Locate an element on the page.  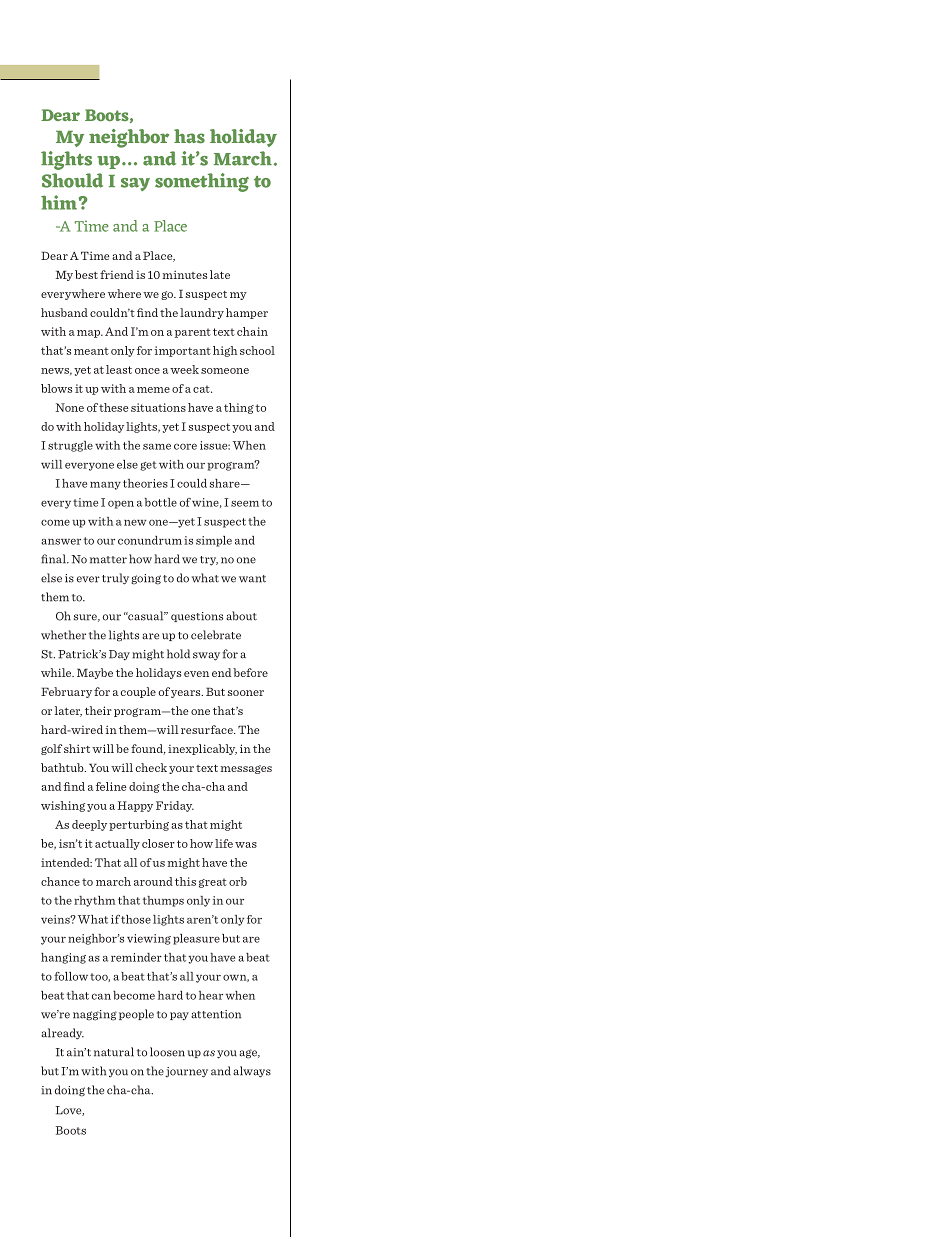
messages is located at coordinates (246, 769).
